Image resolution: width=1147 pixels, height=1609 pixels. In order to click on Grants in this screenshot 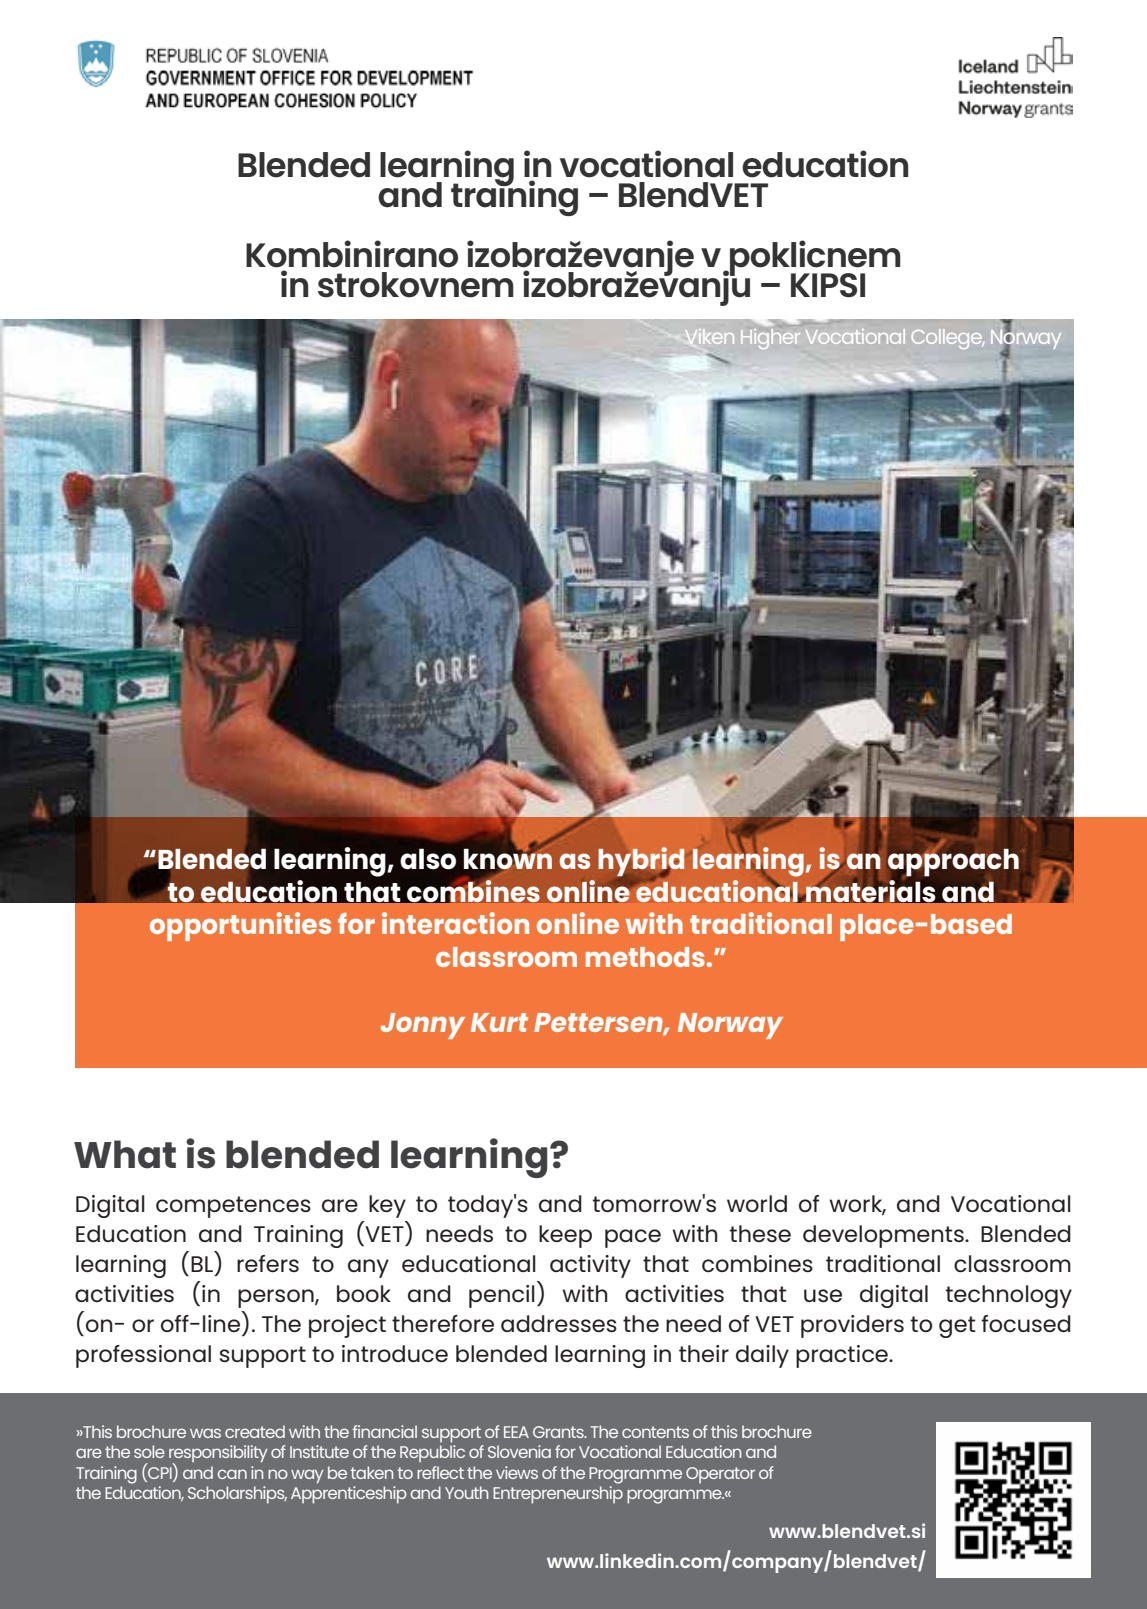, I will do `click(559, 1432)`.
